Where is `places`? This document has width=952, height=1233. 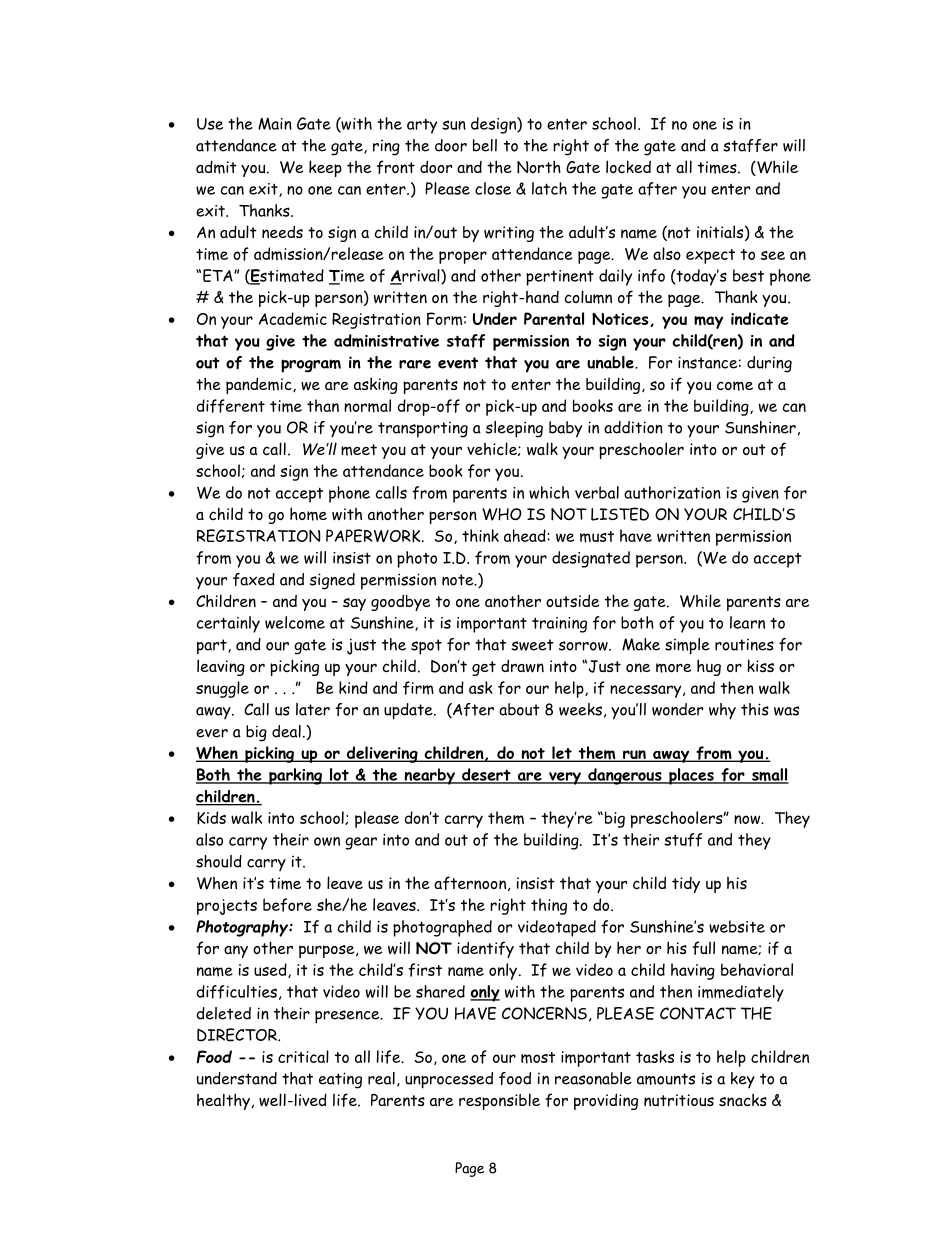
places is located at coordinates (691, 776).
